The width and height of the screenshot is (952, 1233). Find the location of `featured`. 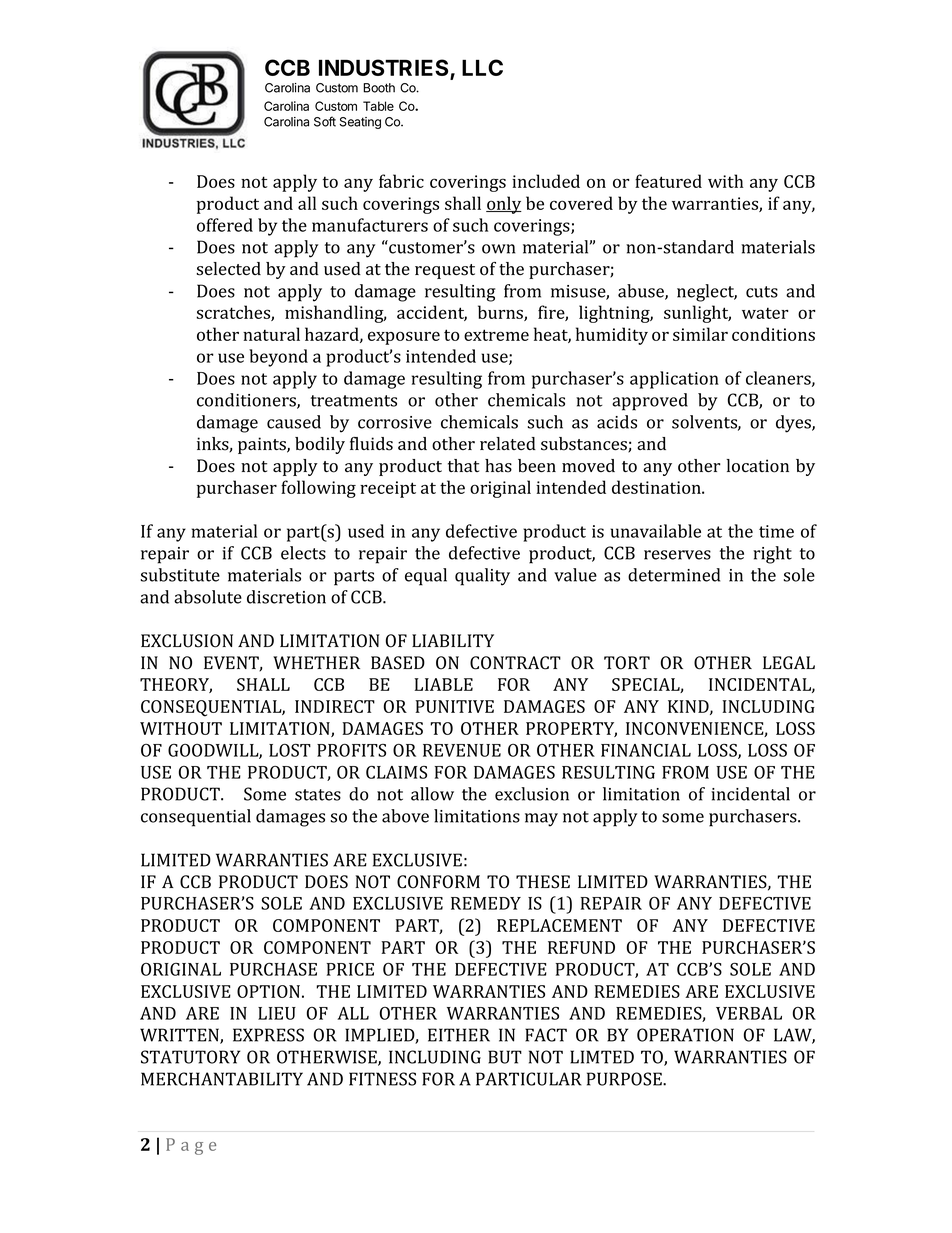

featured is located at coordinates (668, 181).
